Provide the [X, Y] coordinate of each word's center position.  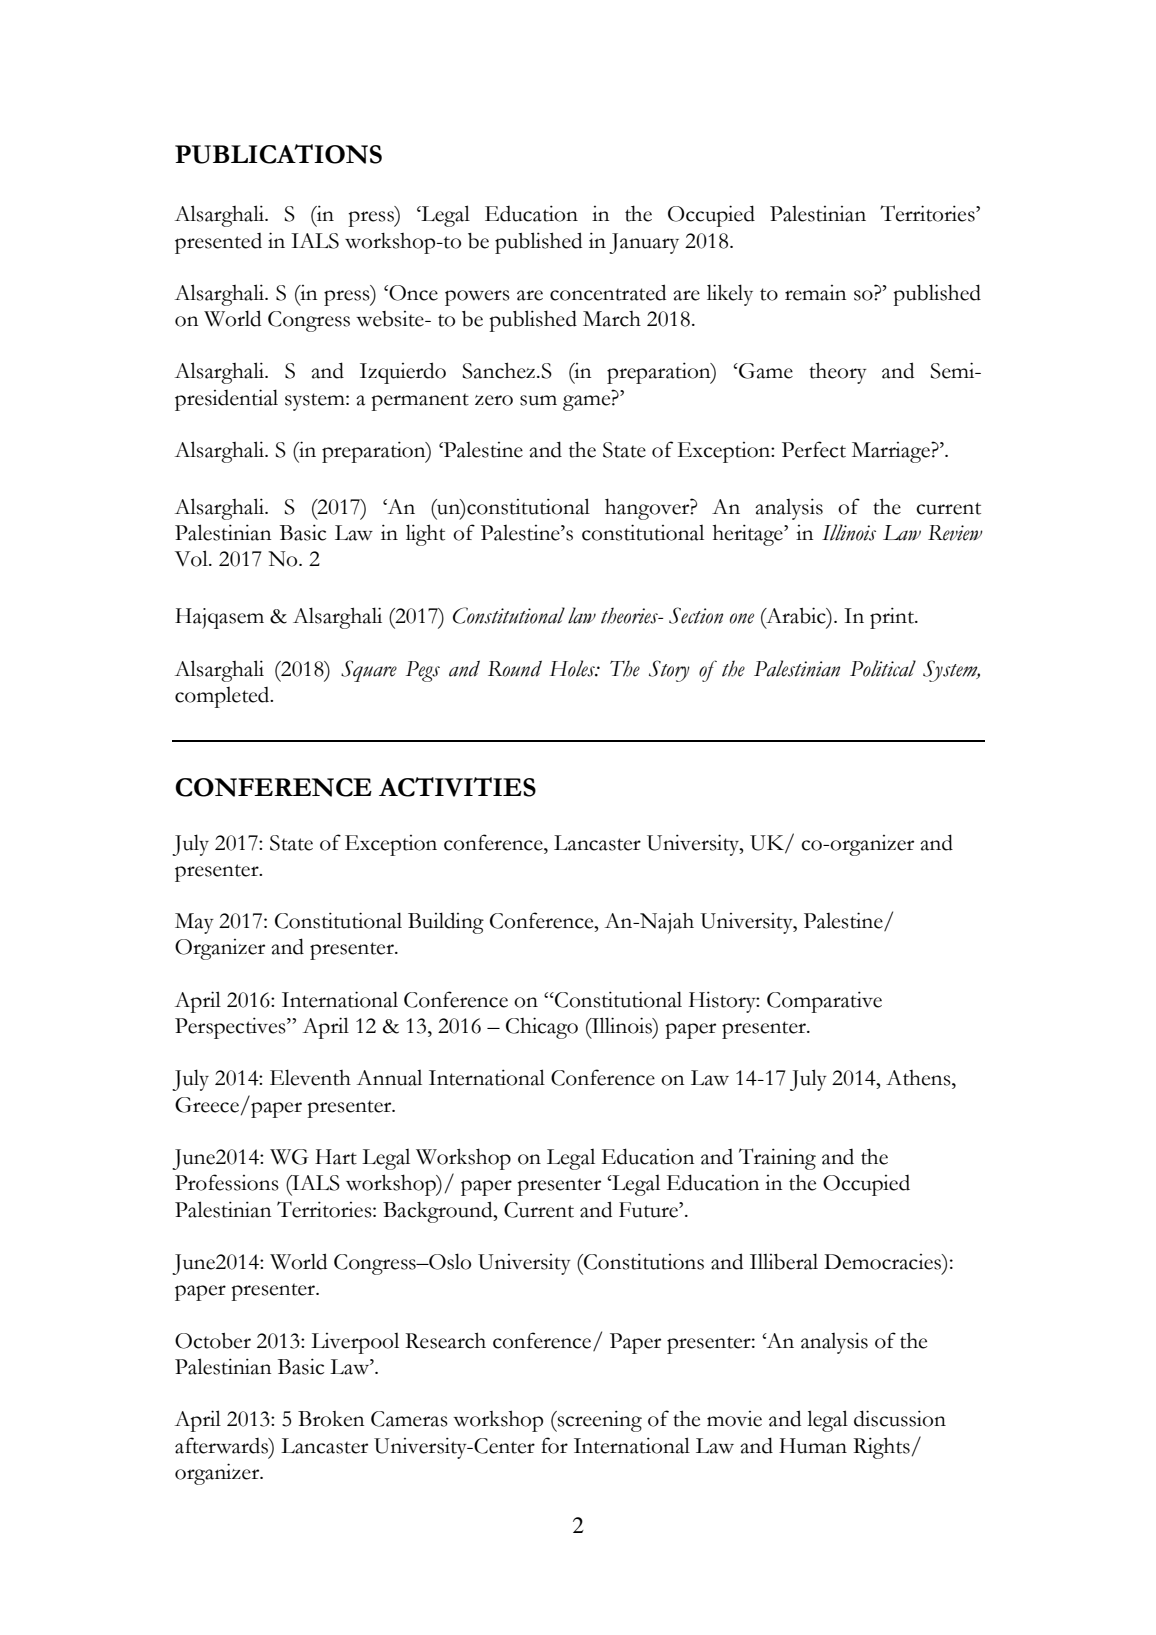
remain [815, 293]
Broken [331, 1419]
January [644, 243]
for [554, 1445]
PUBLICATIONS [278, 154]
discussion [900, 1418]
